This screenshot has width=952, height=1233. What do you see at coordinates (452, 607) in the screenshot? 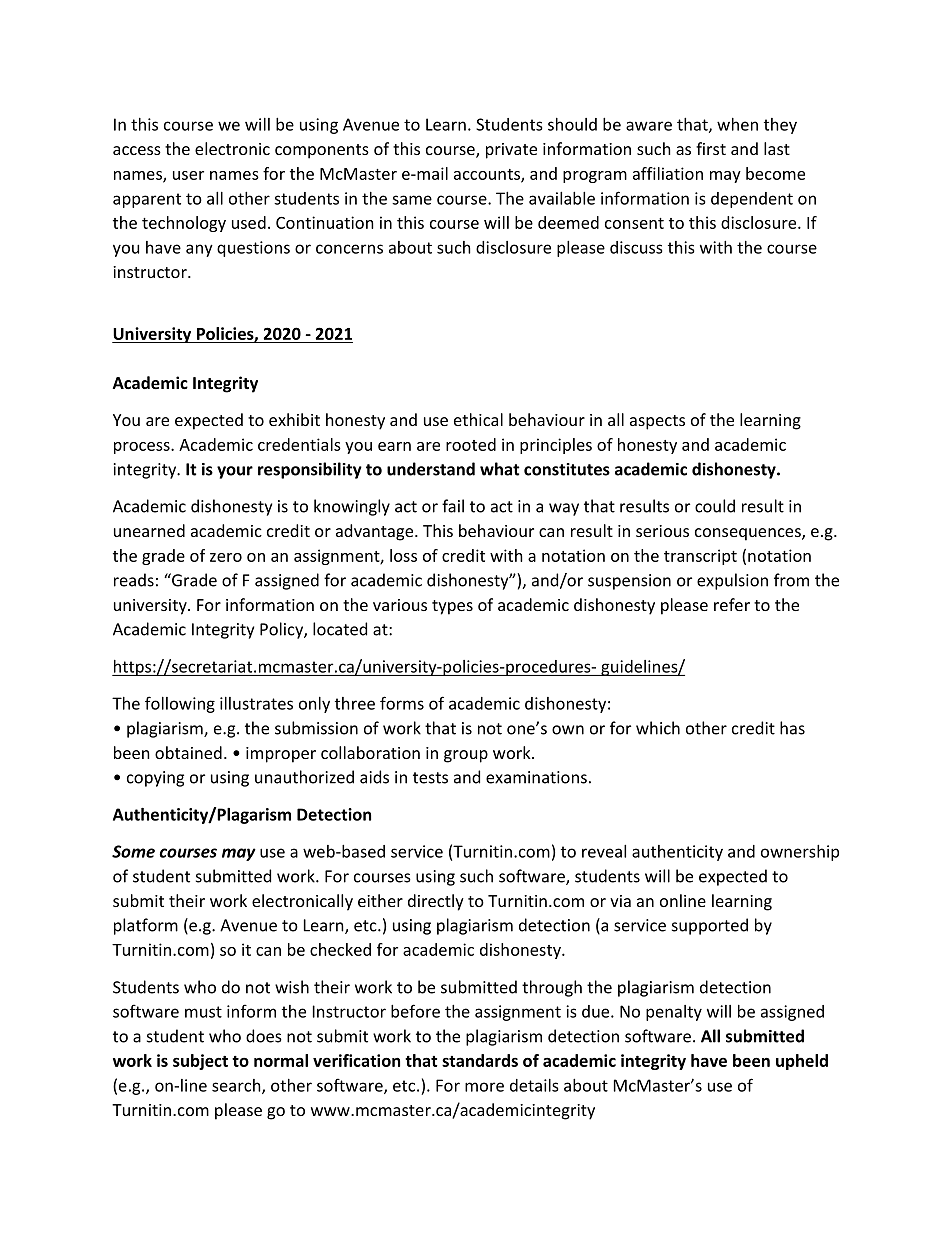
I see `types` at bounding box center [452, 607].
